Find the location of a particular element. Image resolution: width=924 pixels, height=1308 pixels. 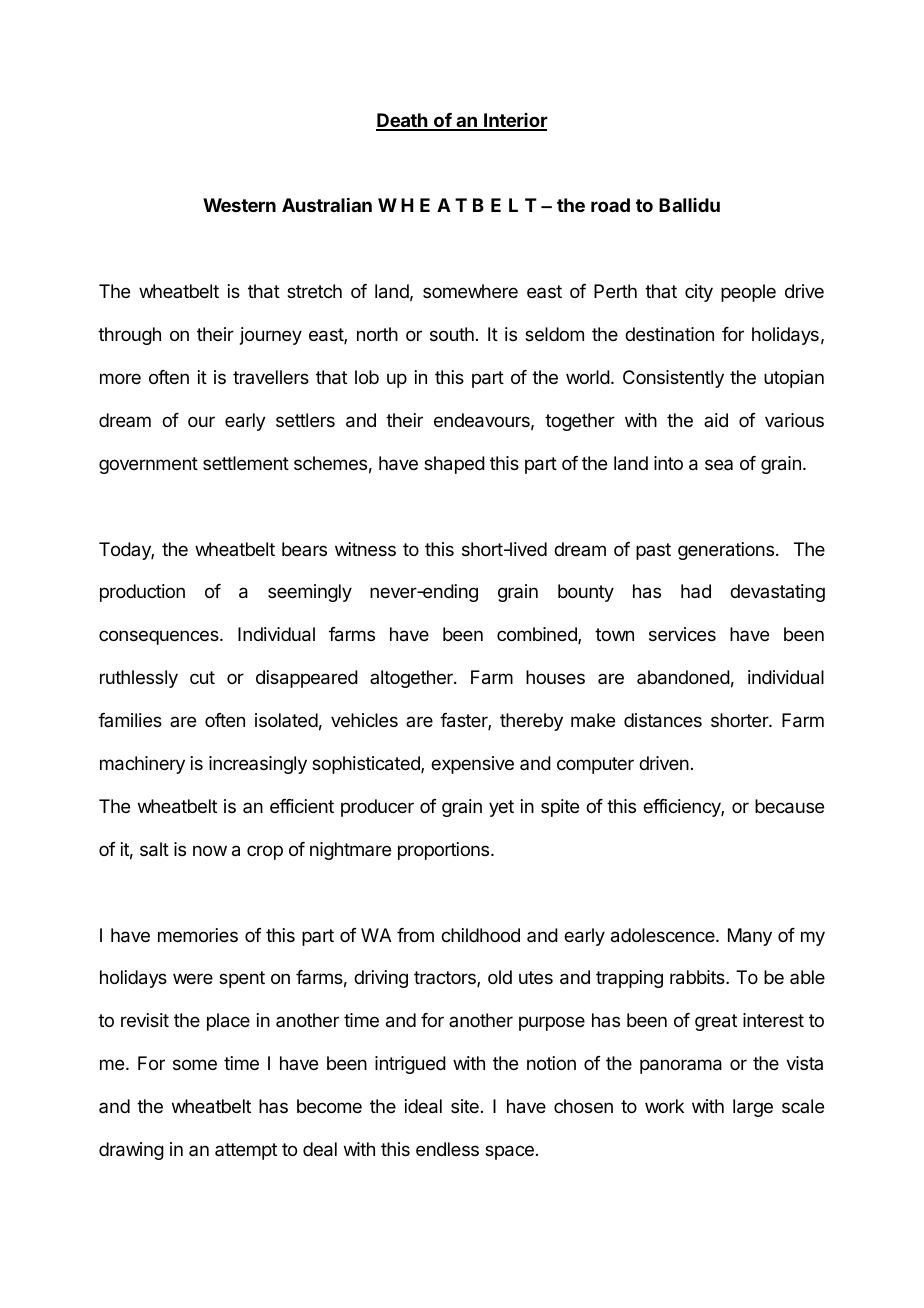

Interior is located at coordinates (515, 121).
